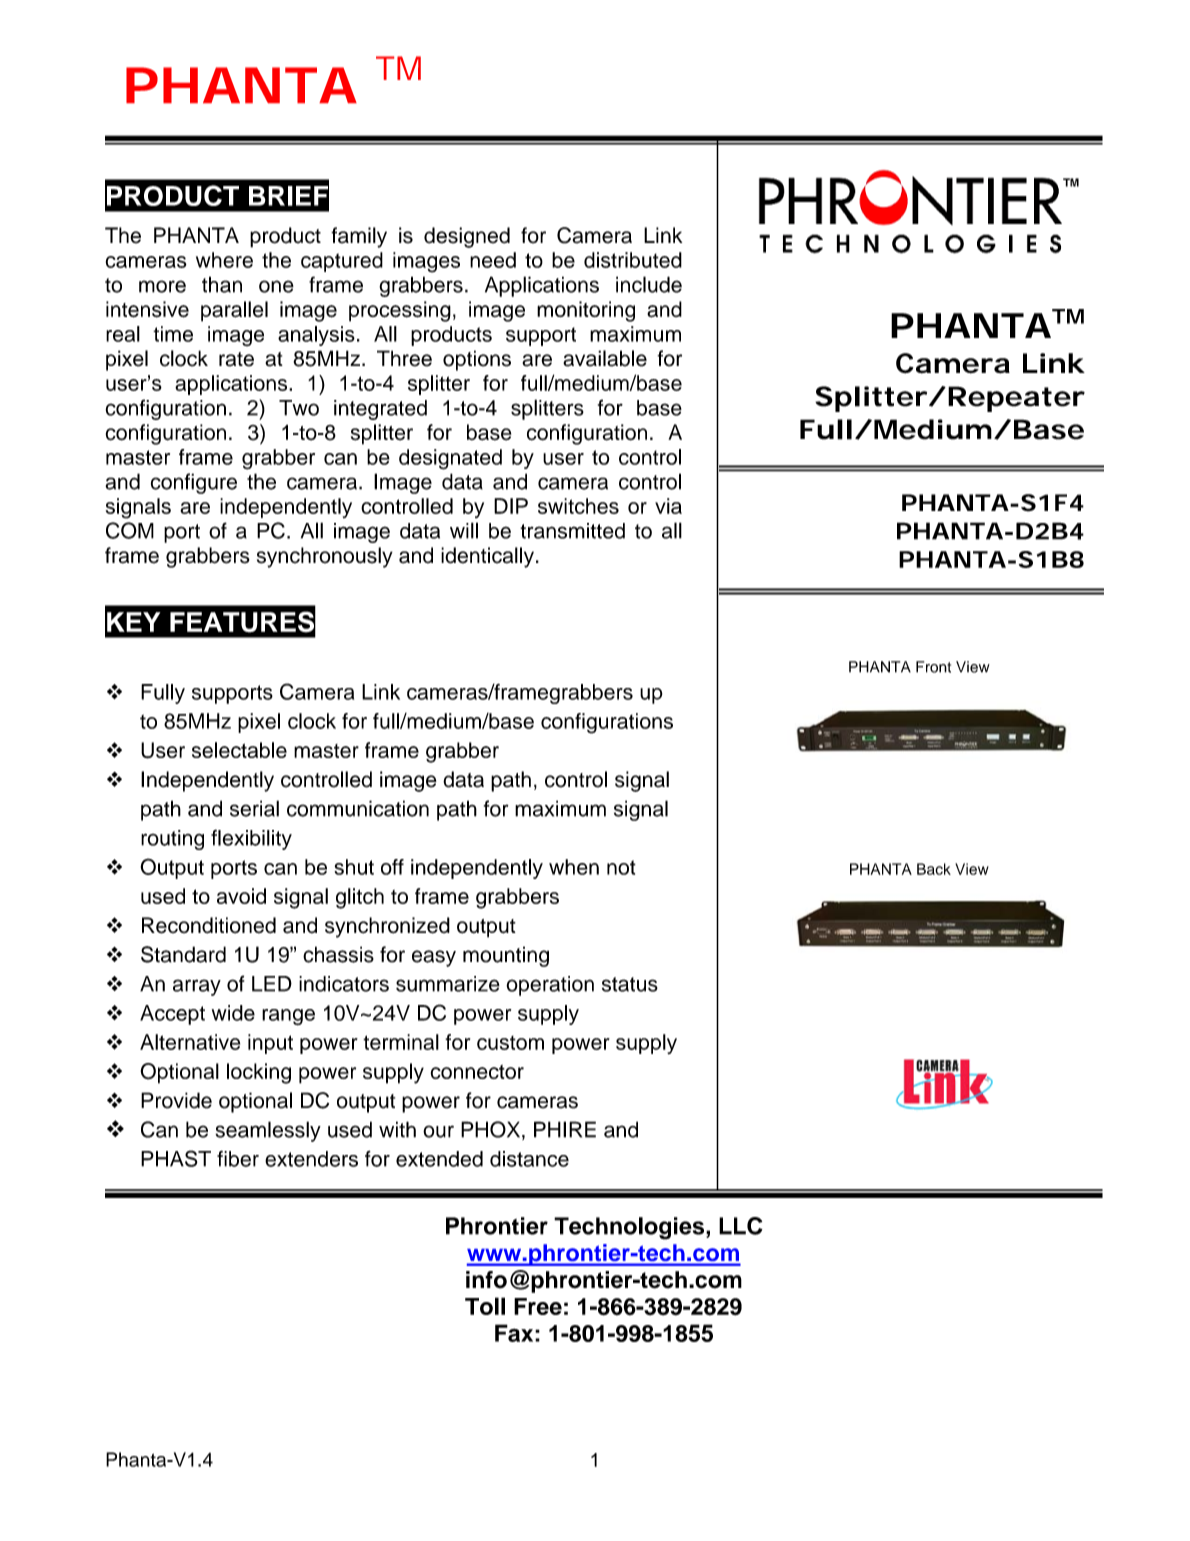 The height and width of the document is (1541, 1190). I want to click on selectable, so click(239, 750).
